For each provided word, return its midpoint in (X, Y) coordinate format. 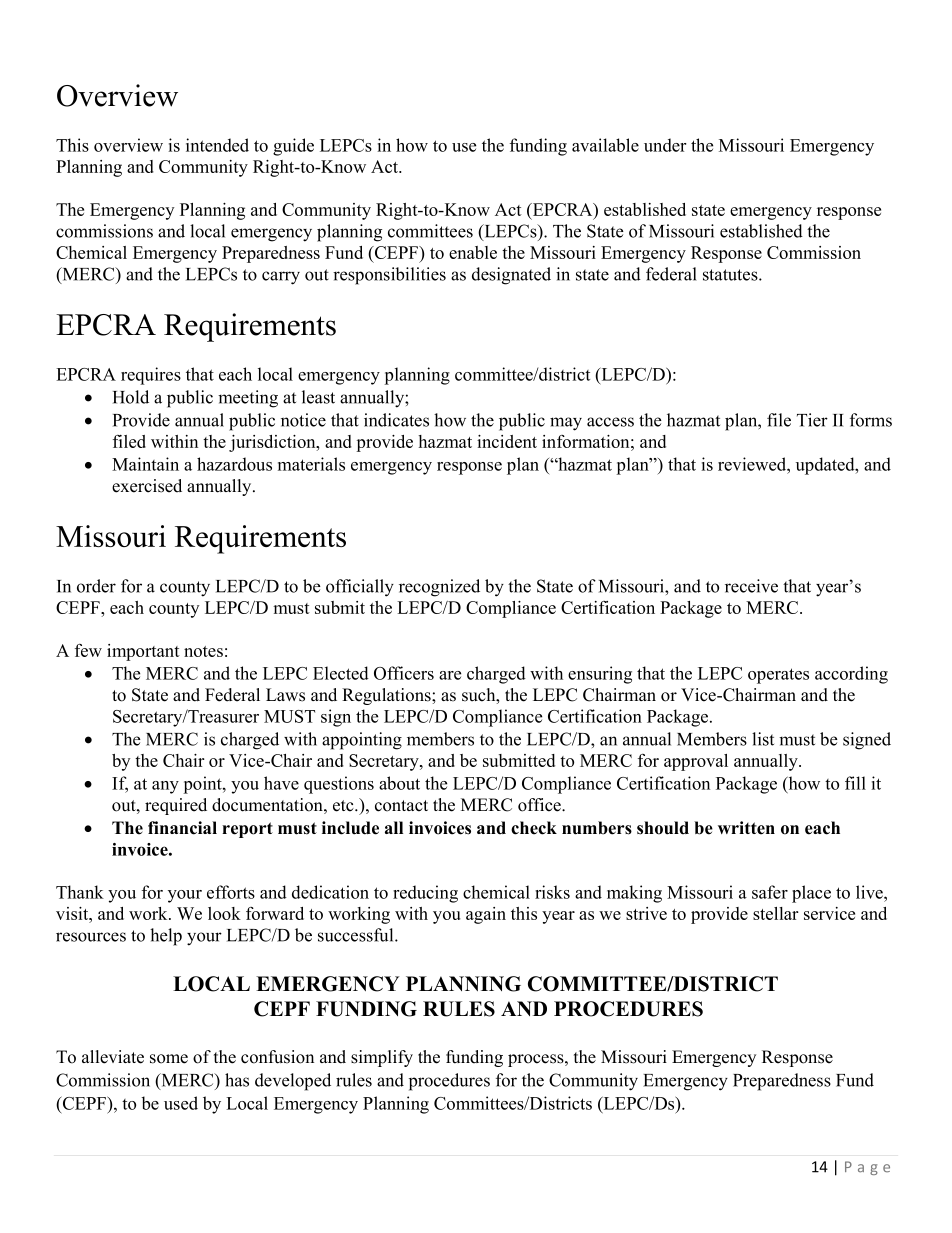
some (169, 1059)
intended (217, 145)
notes (203, 651)
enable (473, 252)
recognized (439, 588)
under (665, 145)
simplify (382, 1058)
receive (751, 586)
